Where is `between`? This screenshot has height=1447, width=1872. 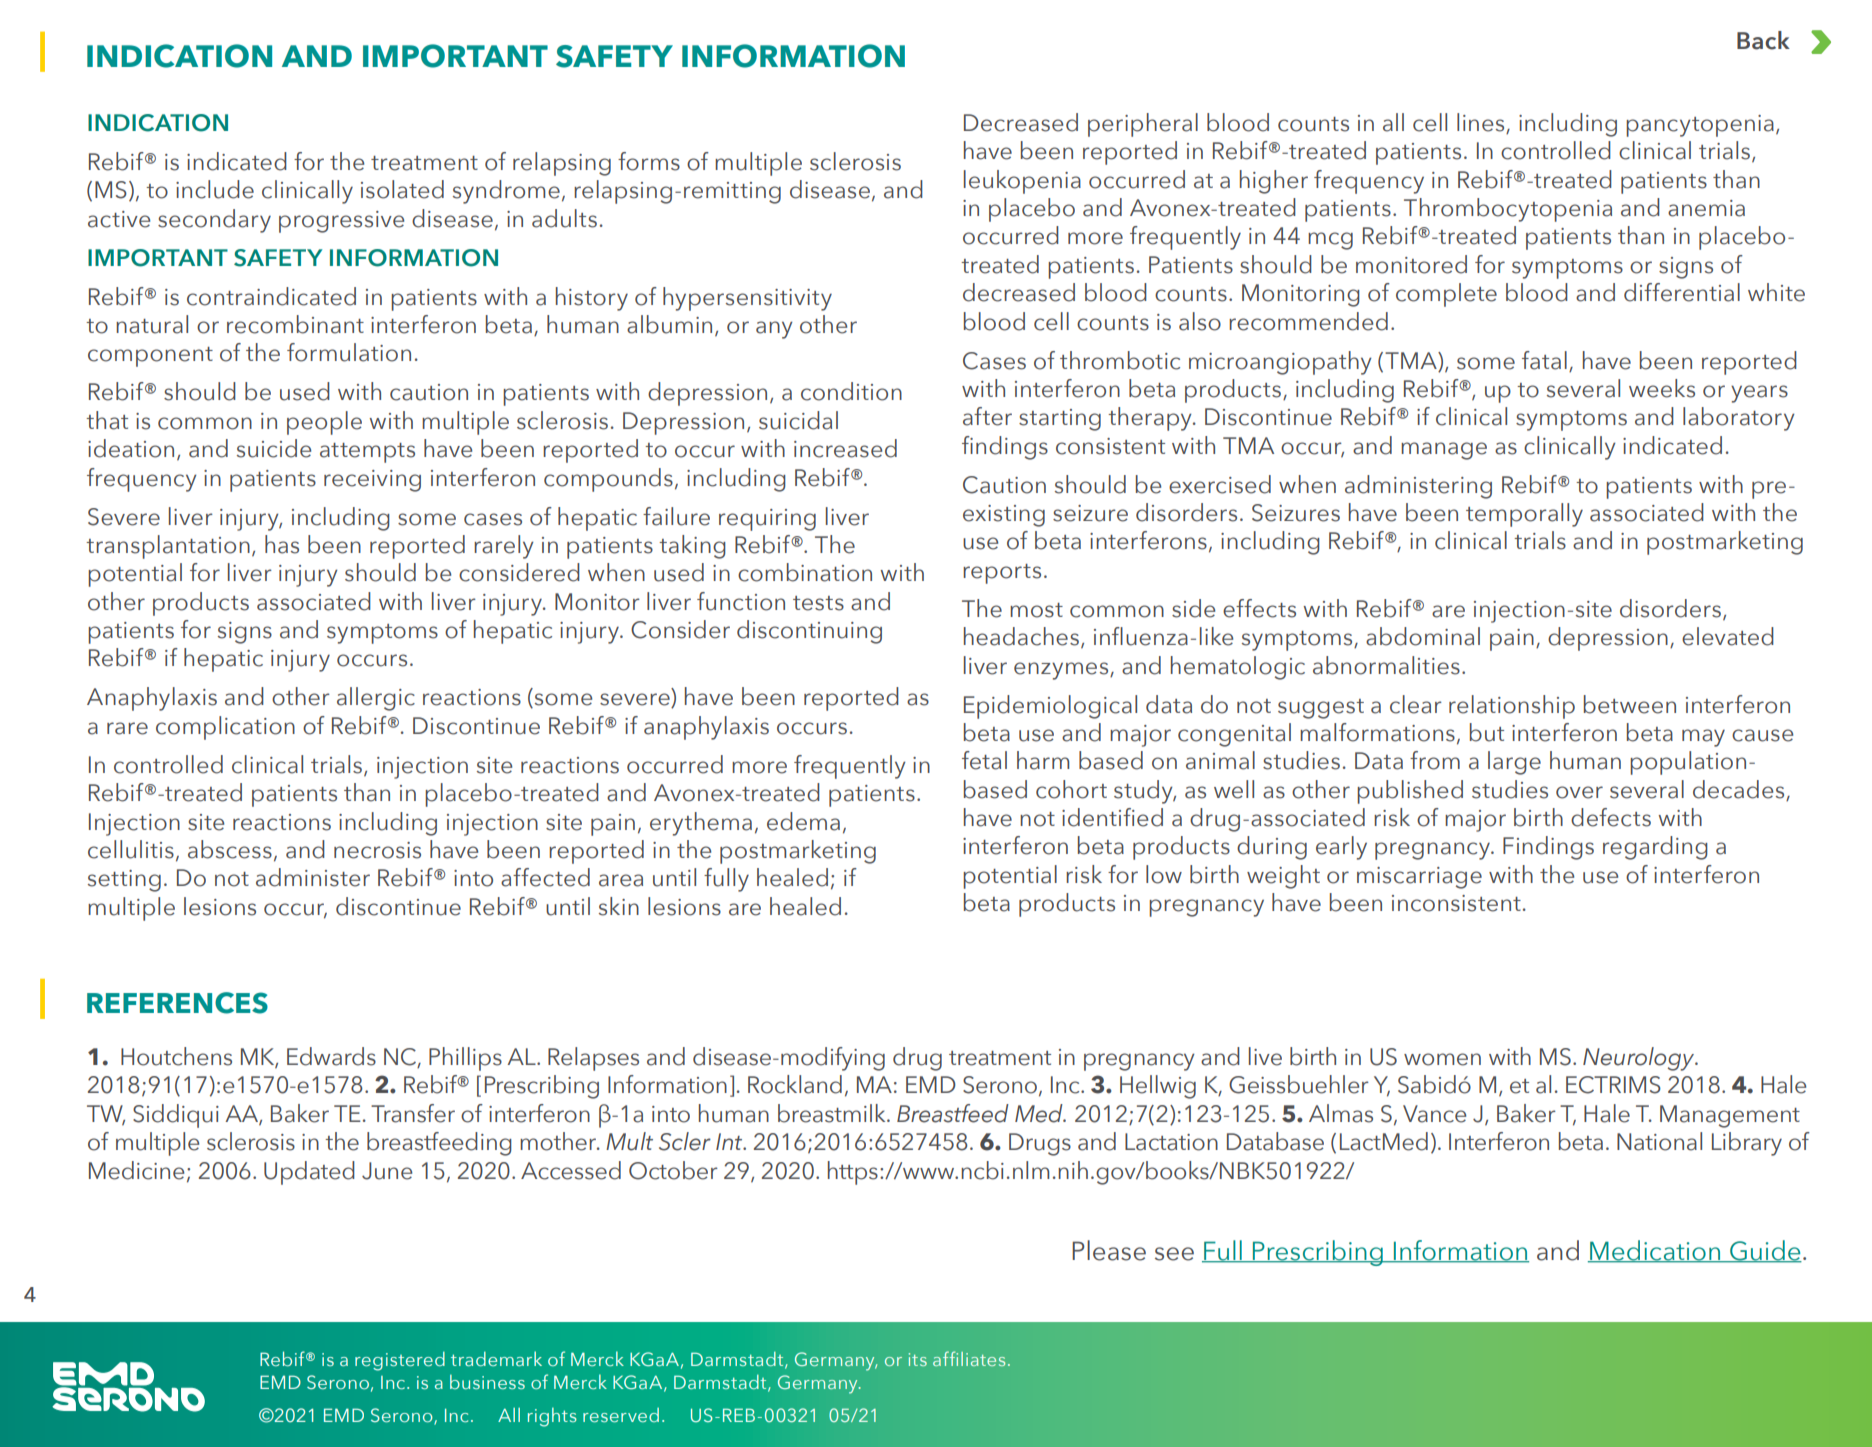 between is located at coordinates (1630, 704).
